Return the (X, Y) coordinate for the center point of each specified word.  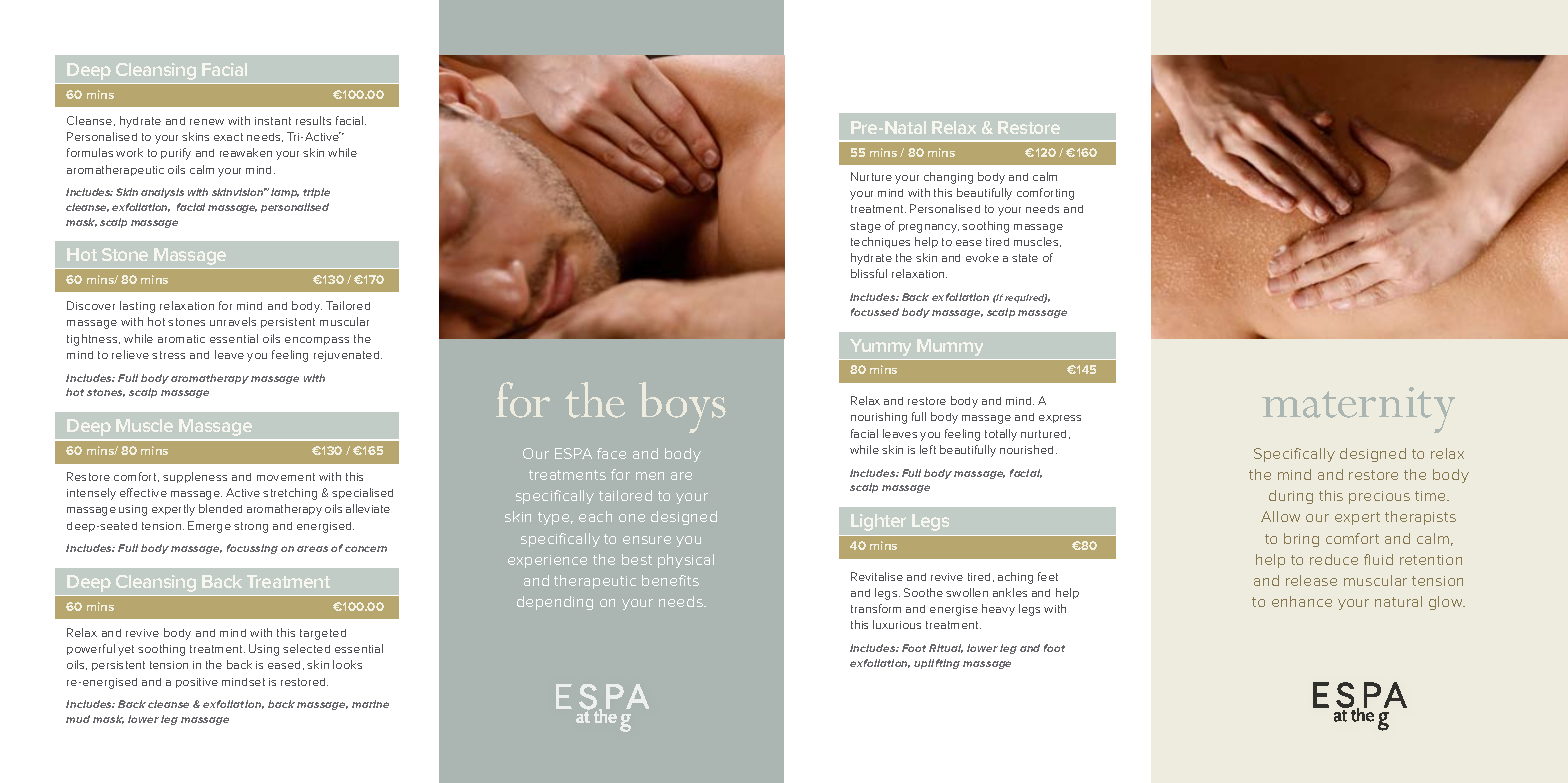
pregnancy (929, 228)
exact (228, 137)
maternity (1358, 410)
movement (286, 477)
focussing (252, 549)
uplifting (937, 664)
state (1025, 258)
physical (686, 561)
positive (197, 683)
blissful (869, 273)
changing (948, 178)
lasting (137, 307)
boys (682, 407)
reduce (1334, 559)
